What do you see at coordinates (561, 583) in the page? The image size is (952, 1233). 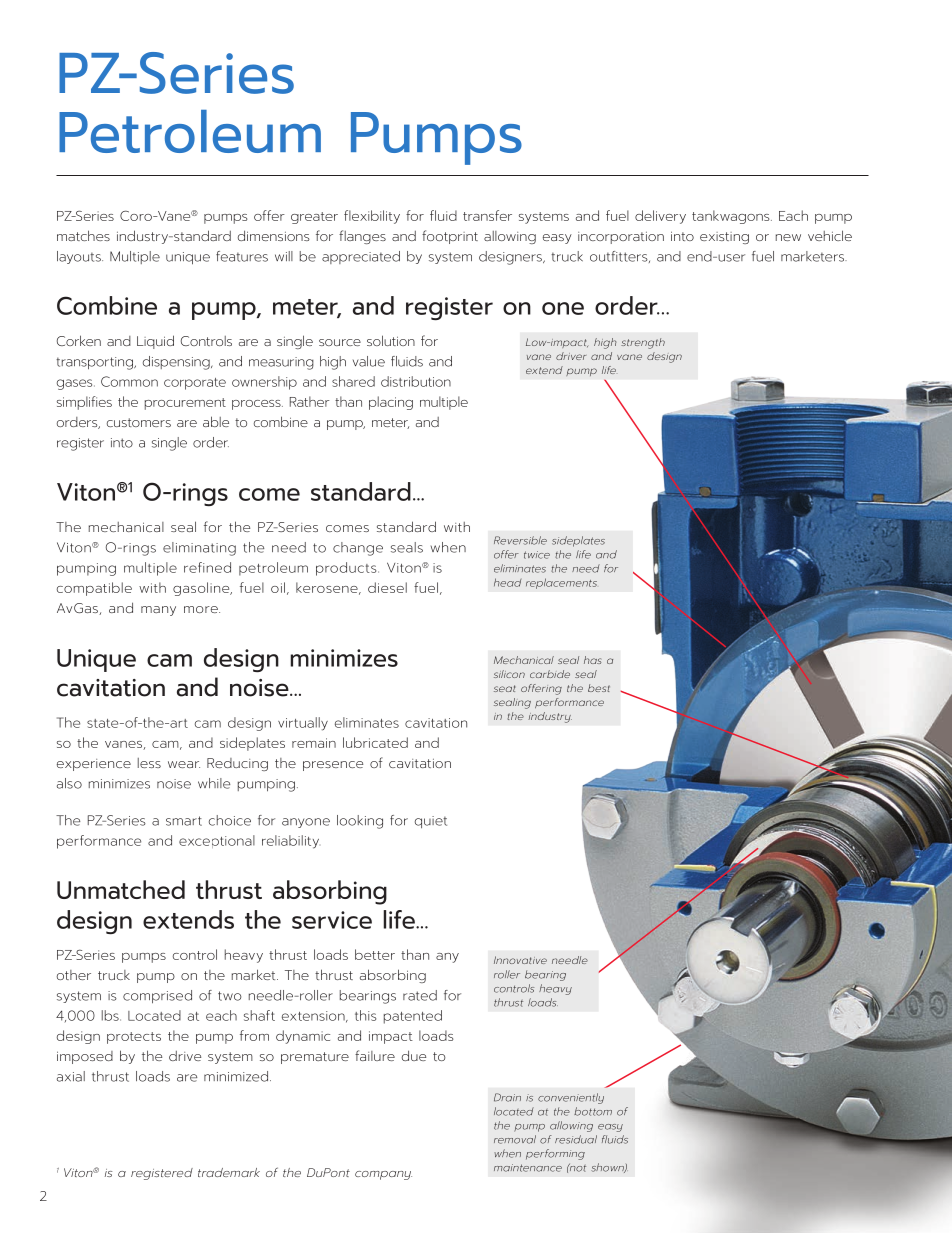 I see `replacements` at bounding box center [561, 583].
